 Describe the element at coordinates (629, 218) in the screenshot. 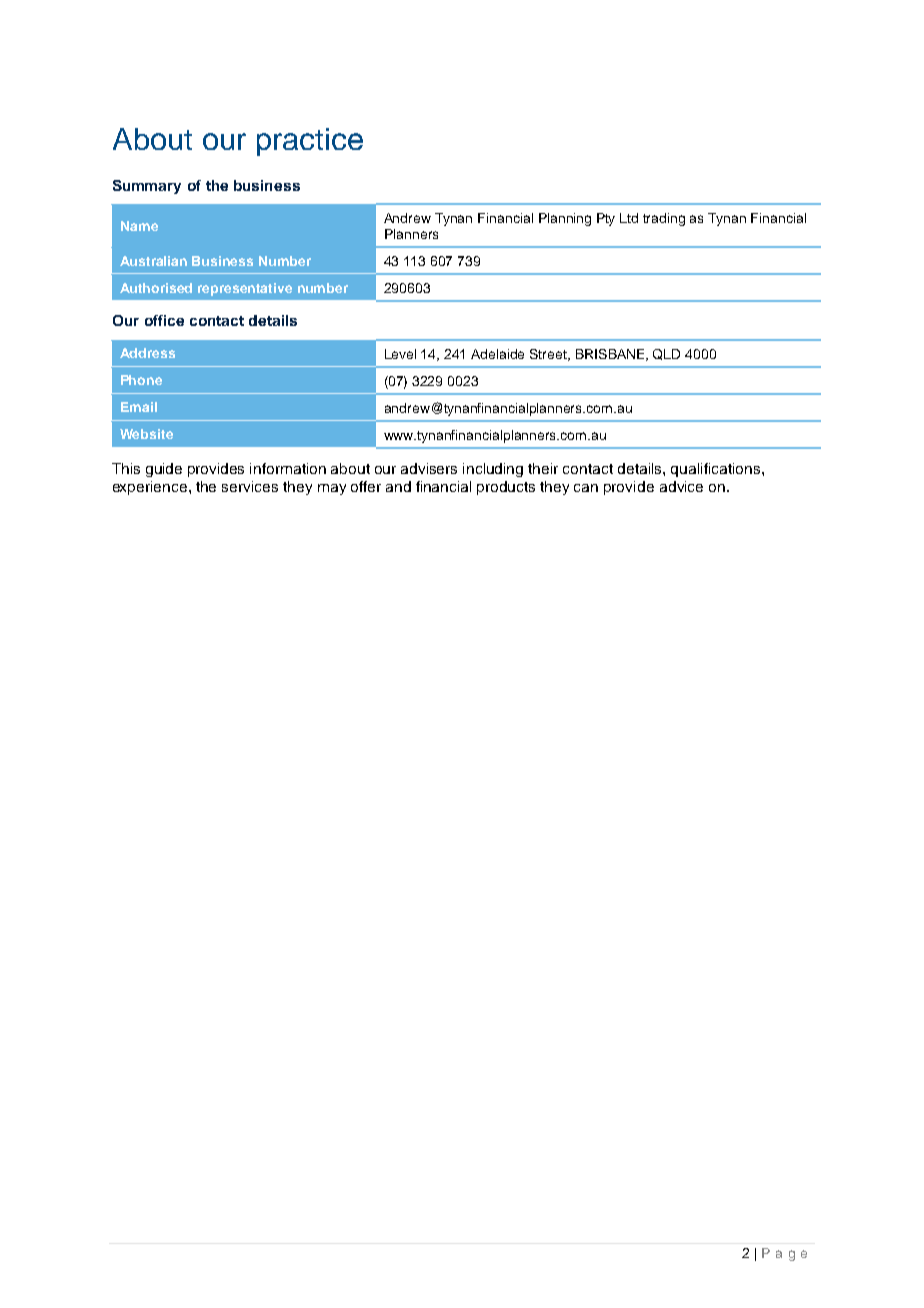

I see `Ltd` at that location.
